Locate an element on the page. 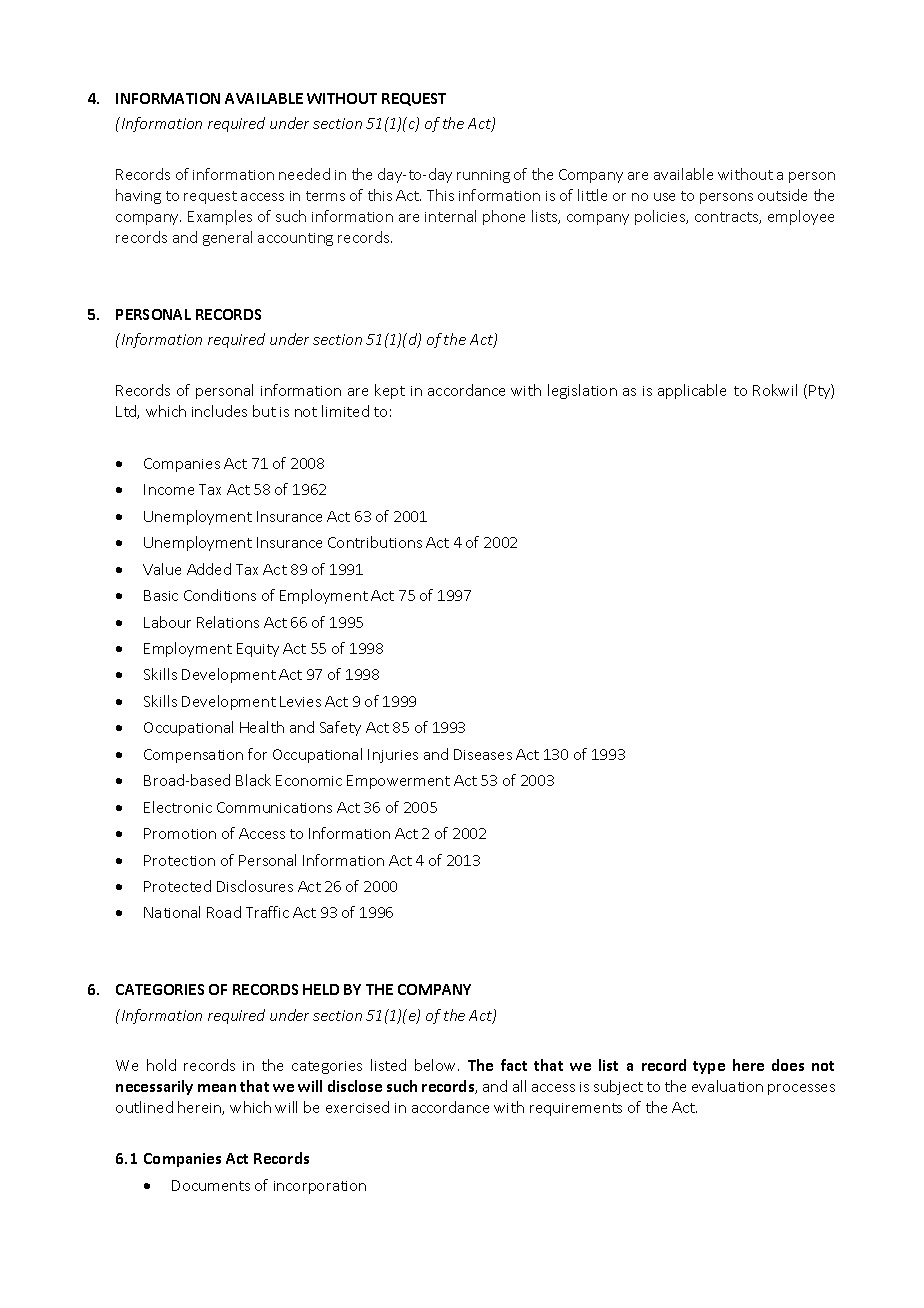  kept is located at coordinates (390, 391).
